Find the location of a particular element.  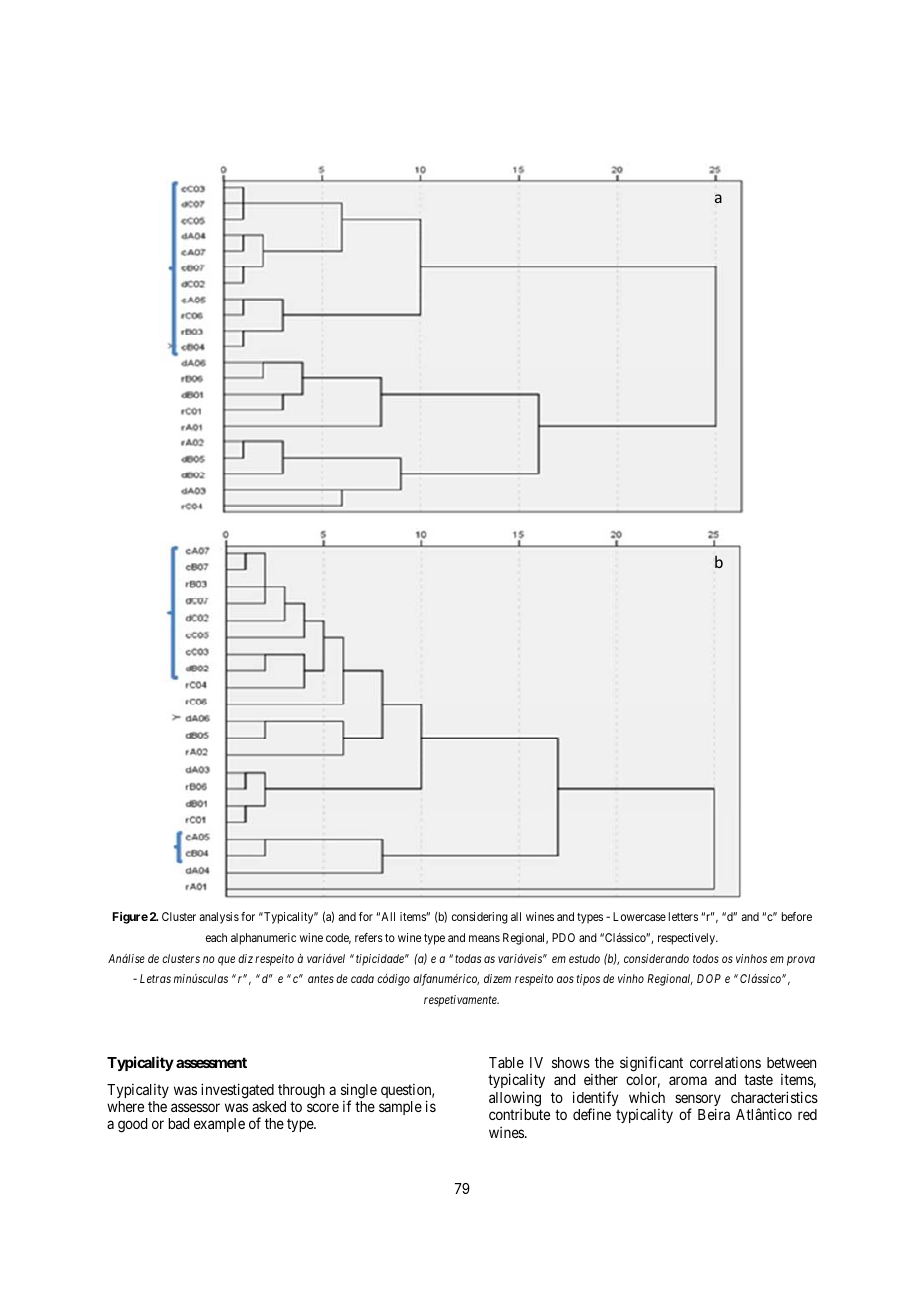

cada is located at coordinates (362, 978).
